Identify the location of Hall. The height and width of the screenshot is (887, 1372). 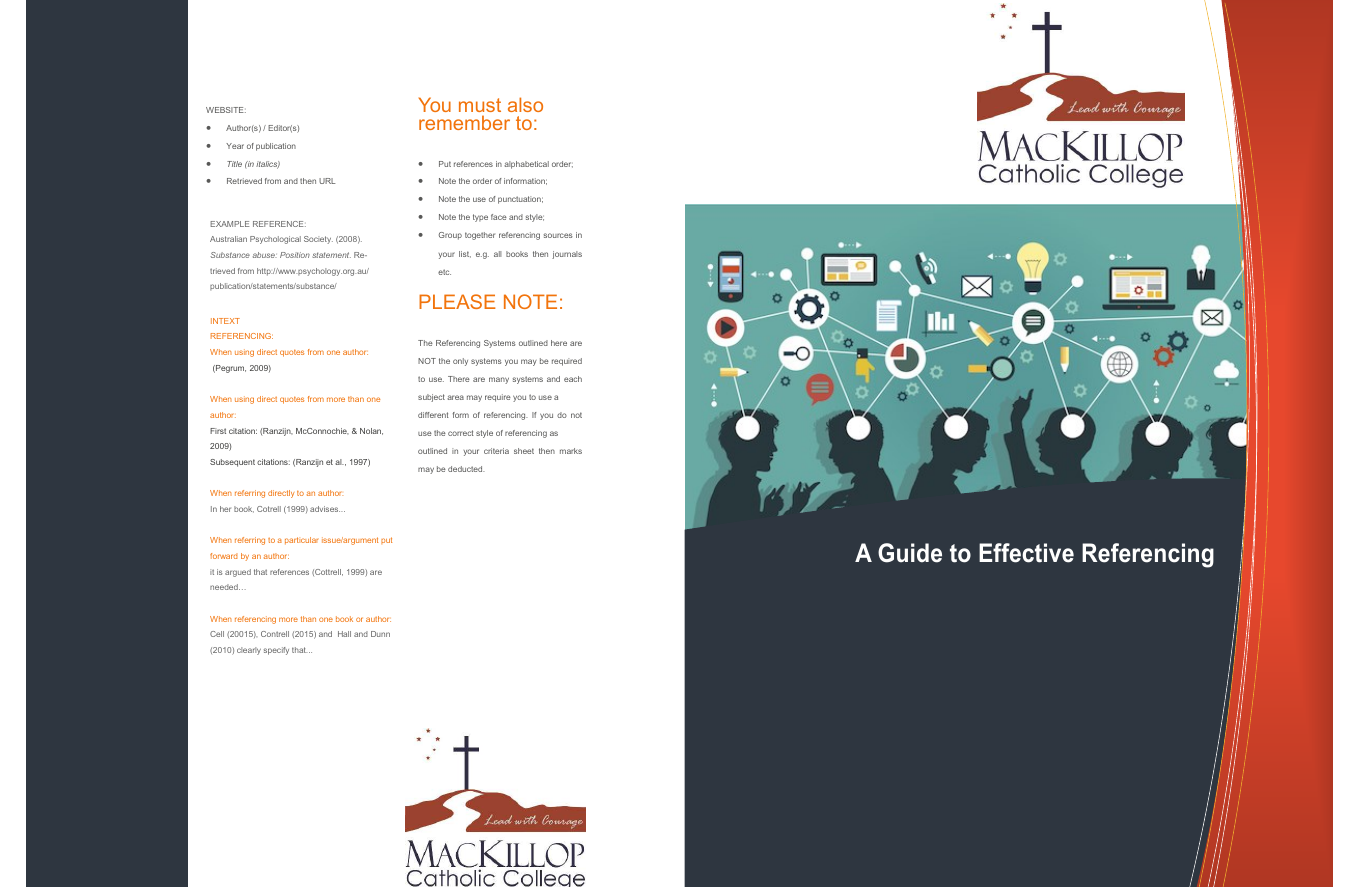
(344, 634).
